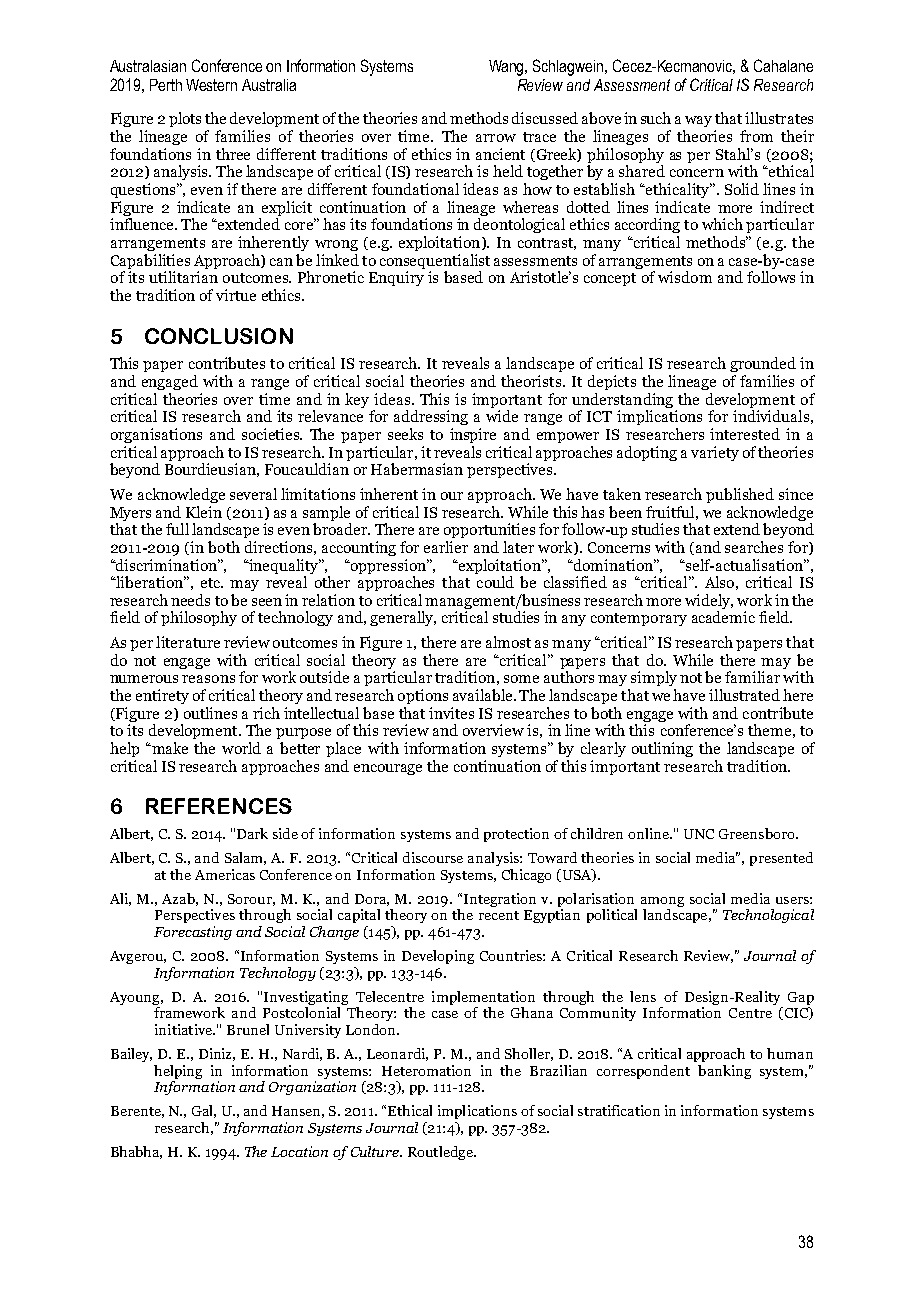 The height and width of the image is (1308, 924). What do you see at coordinates (715, 453) in the image?
I see `variety` at bounding box center [715, 453].
